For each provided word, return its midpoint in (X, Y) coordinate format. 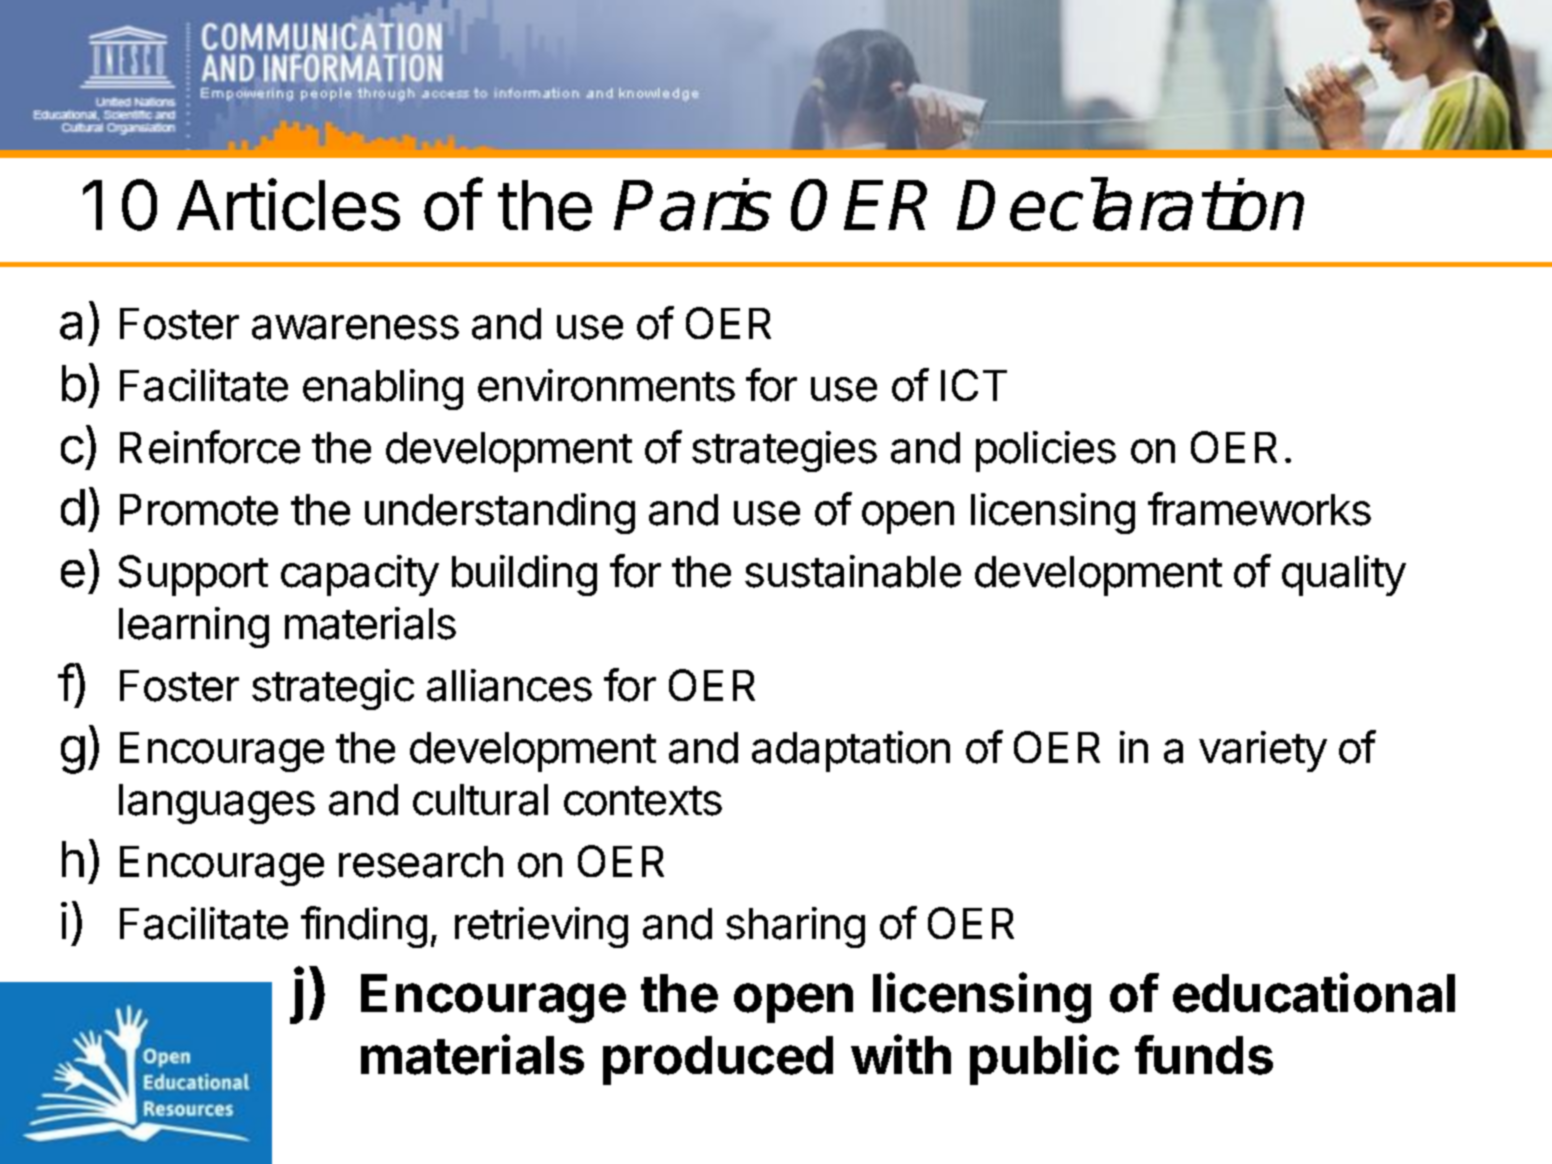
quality (1344, 575)
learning (194, 627)
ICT (974, 385)
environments (606, 385)
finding (364, 927)
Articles (288, 204)
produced (718, 1060)
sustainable (853, 571)
